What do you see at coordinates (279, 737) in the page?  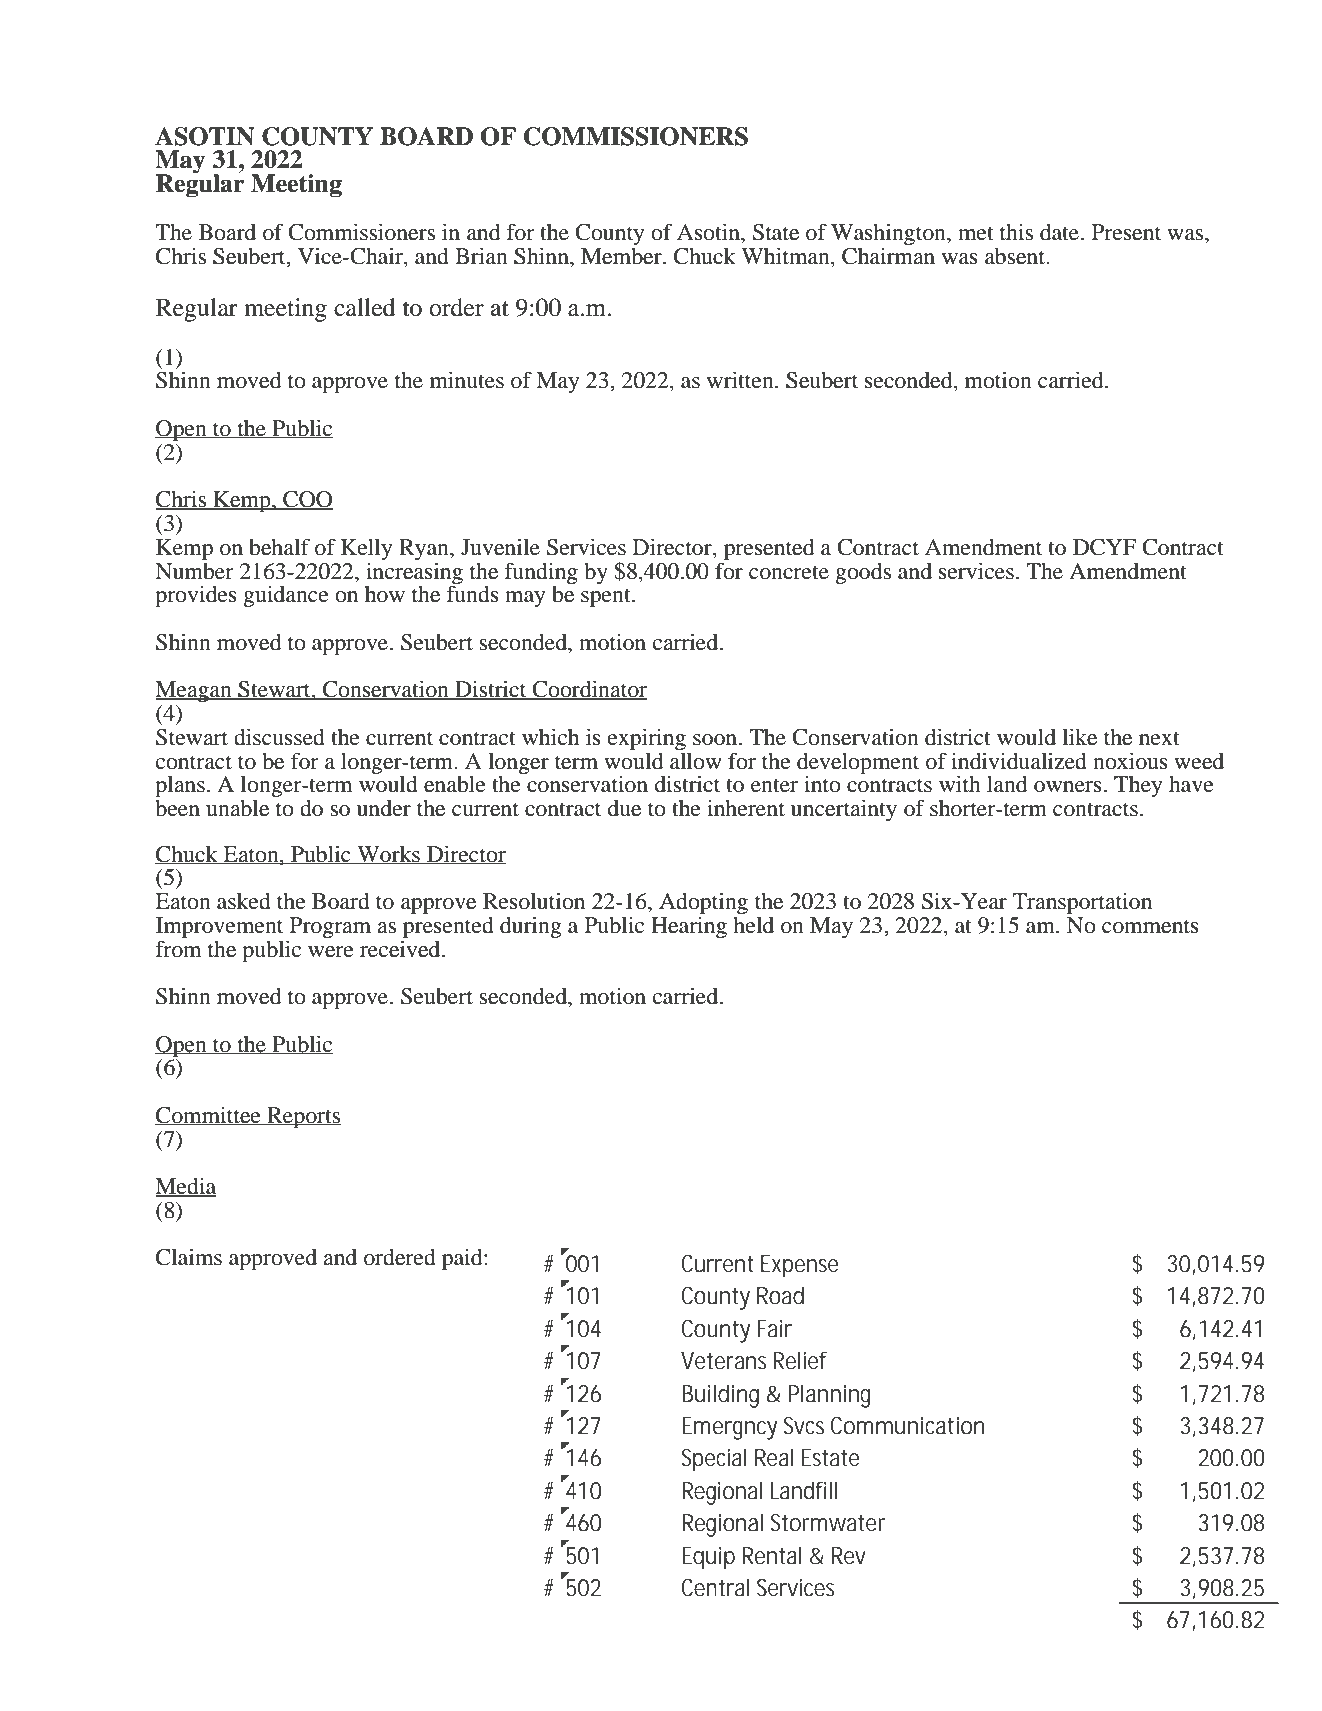 I see `discussed` at bounding box center [279, 737].
